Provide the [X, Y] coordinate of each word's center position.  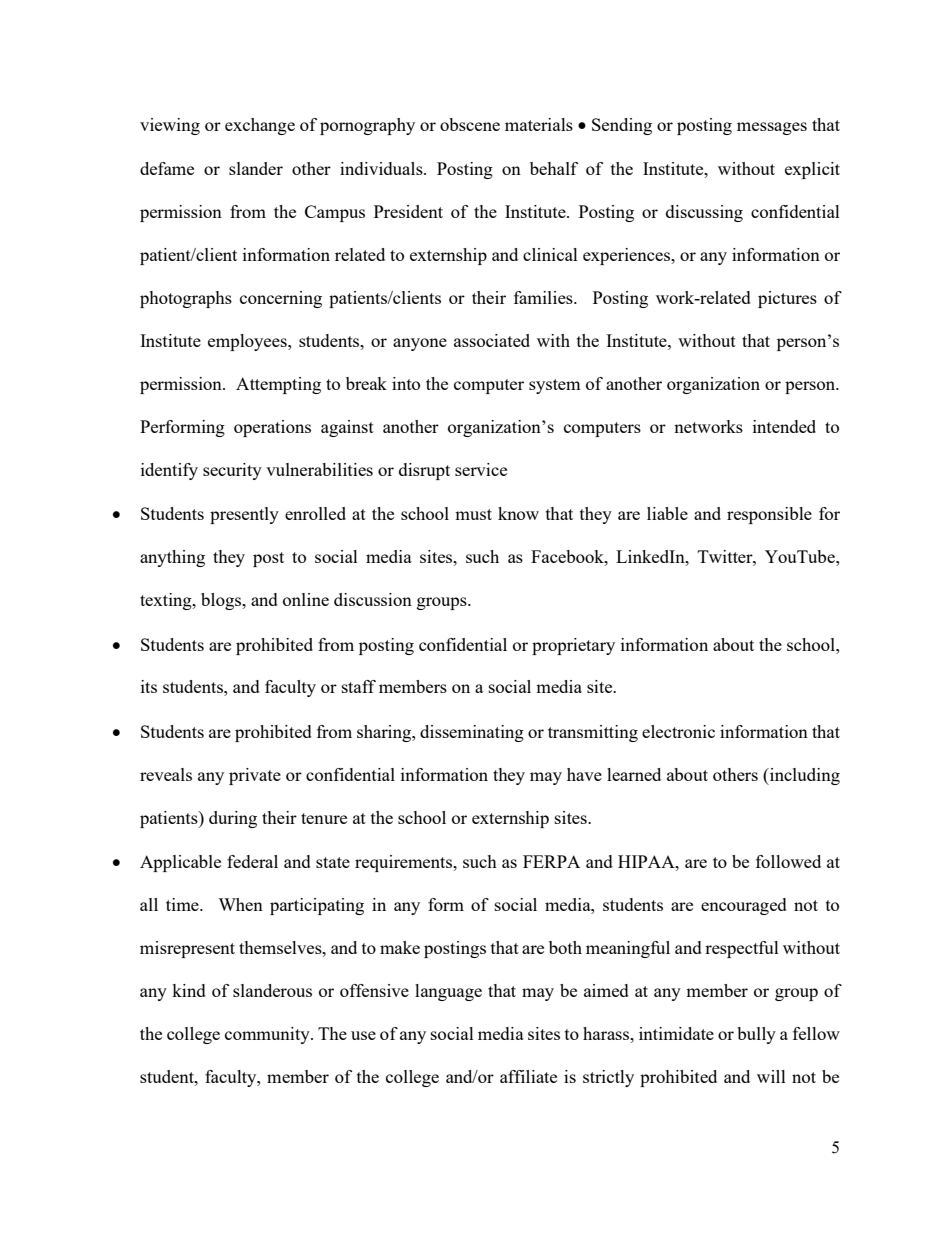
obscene [470, 124]
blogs [222, 601]
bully [756, 1035]
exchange [260, 126]
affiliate [528, 1076]
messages [772, 128]
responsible [769, 515]
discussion [373, 599]
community [268, 1035]
